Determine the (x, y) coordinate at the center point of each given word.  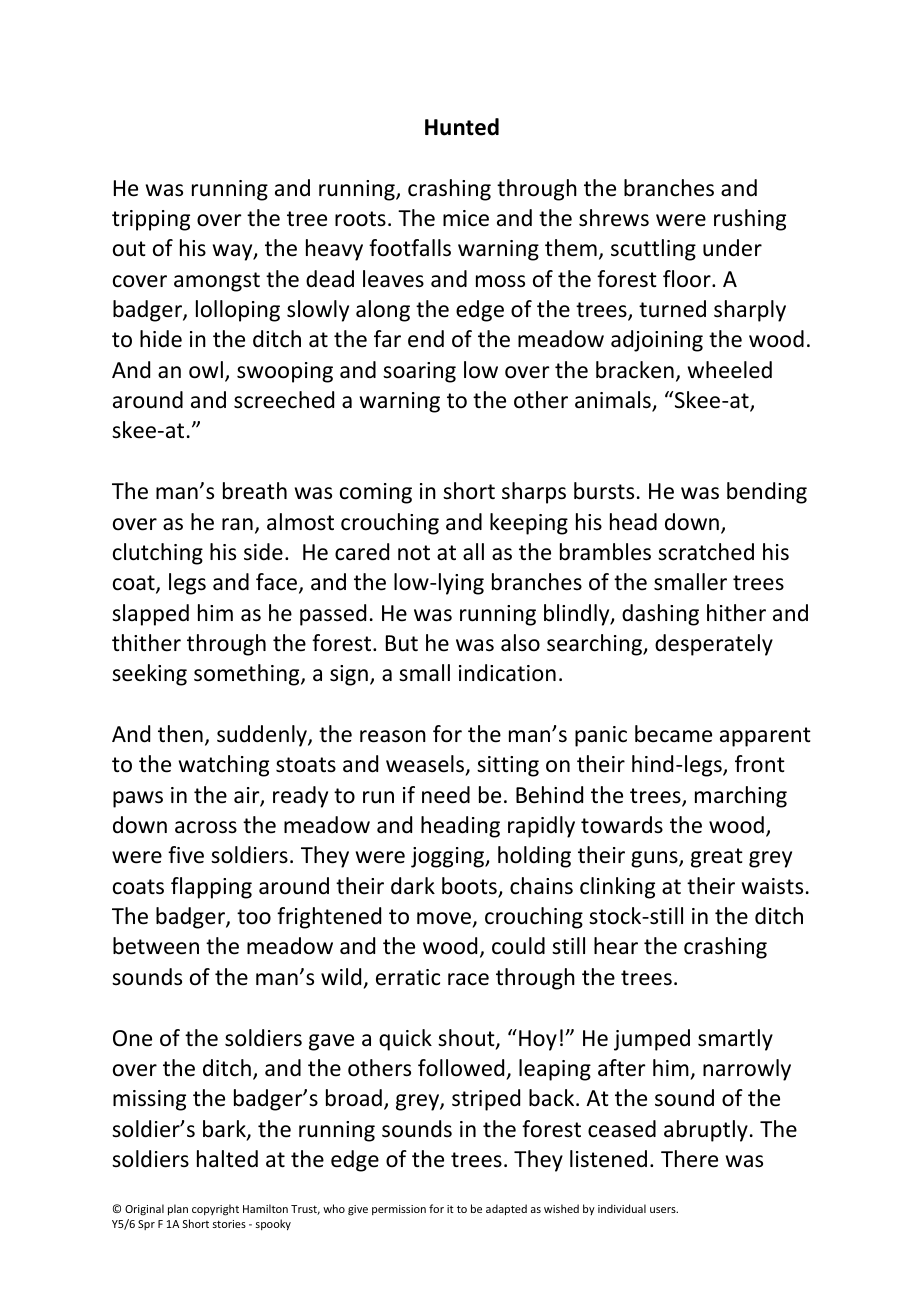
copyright (215, 1210)
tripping (151, 220)
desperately (714, 645)
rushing (750, 220)
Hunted (462, 127)
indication (507, 673)
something (248, 675)
